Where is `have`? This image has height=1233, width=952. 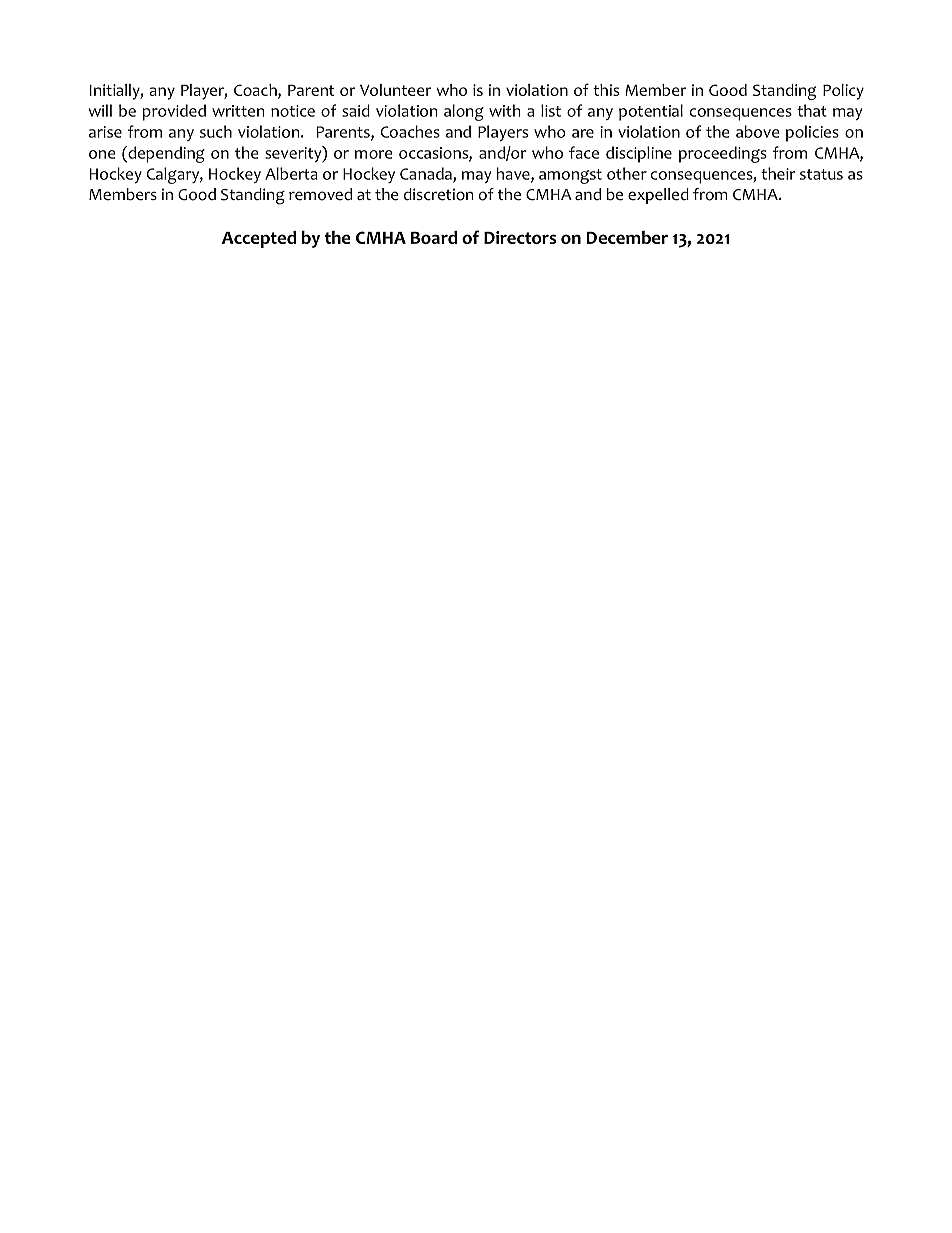
have is located at coordinates (514, 174).
